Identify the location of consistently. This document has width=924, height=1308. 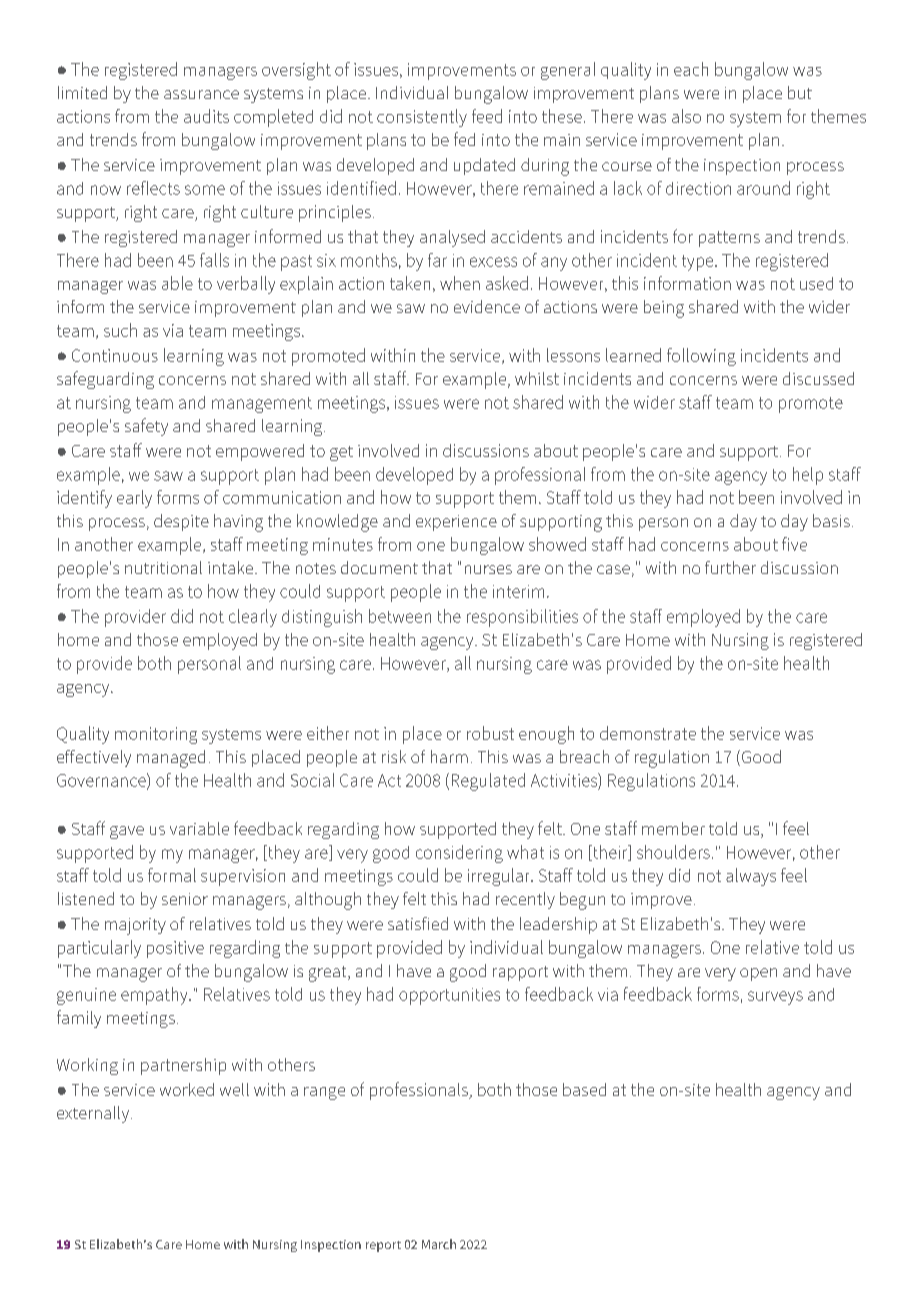
(422, 118).
